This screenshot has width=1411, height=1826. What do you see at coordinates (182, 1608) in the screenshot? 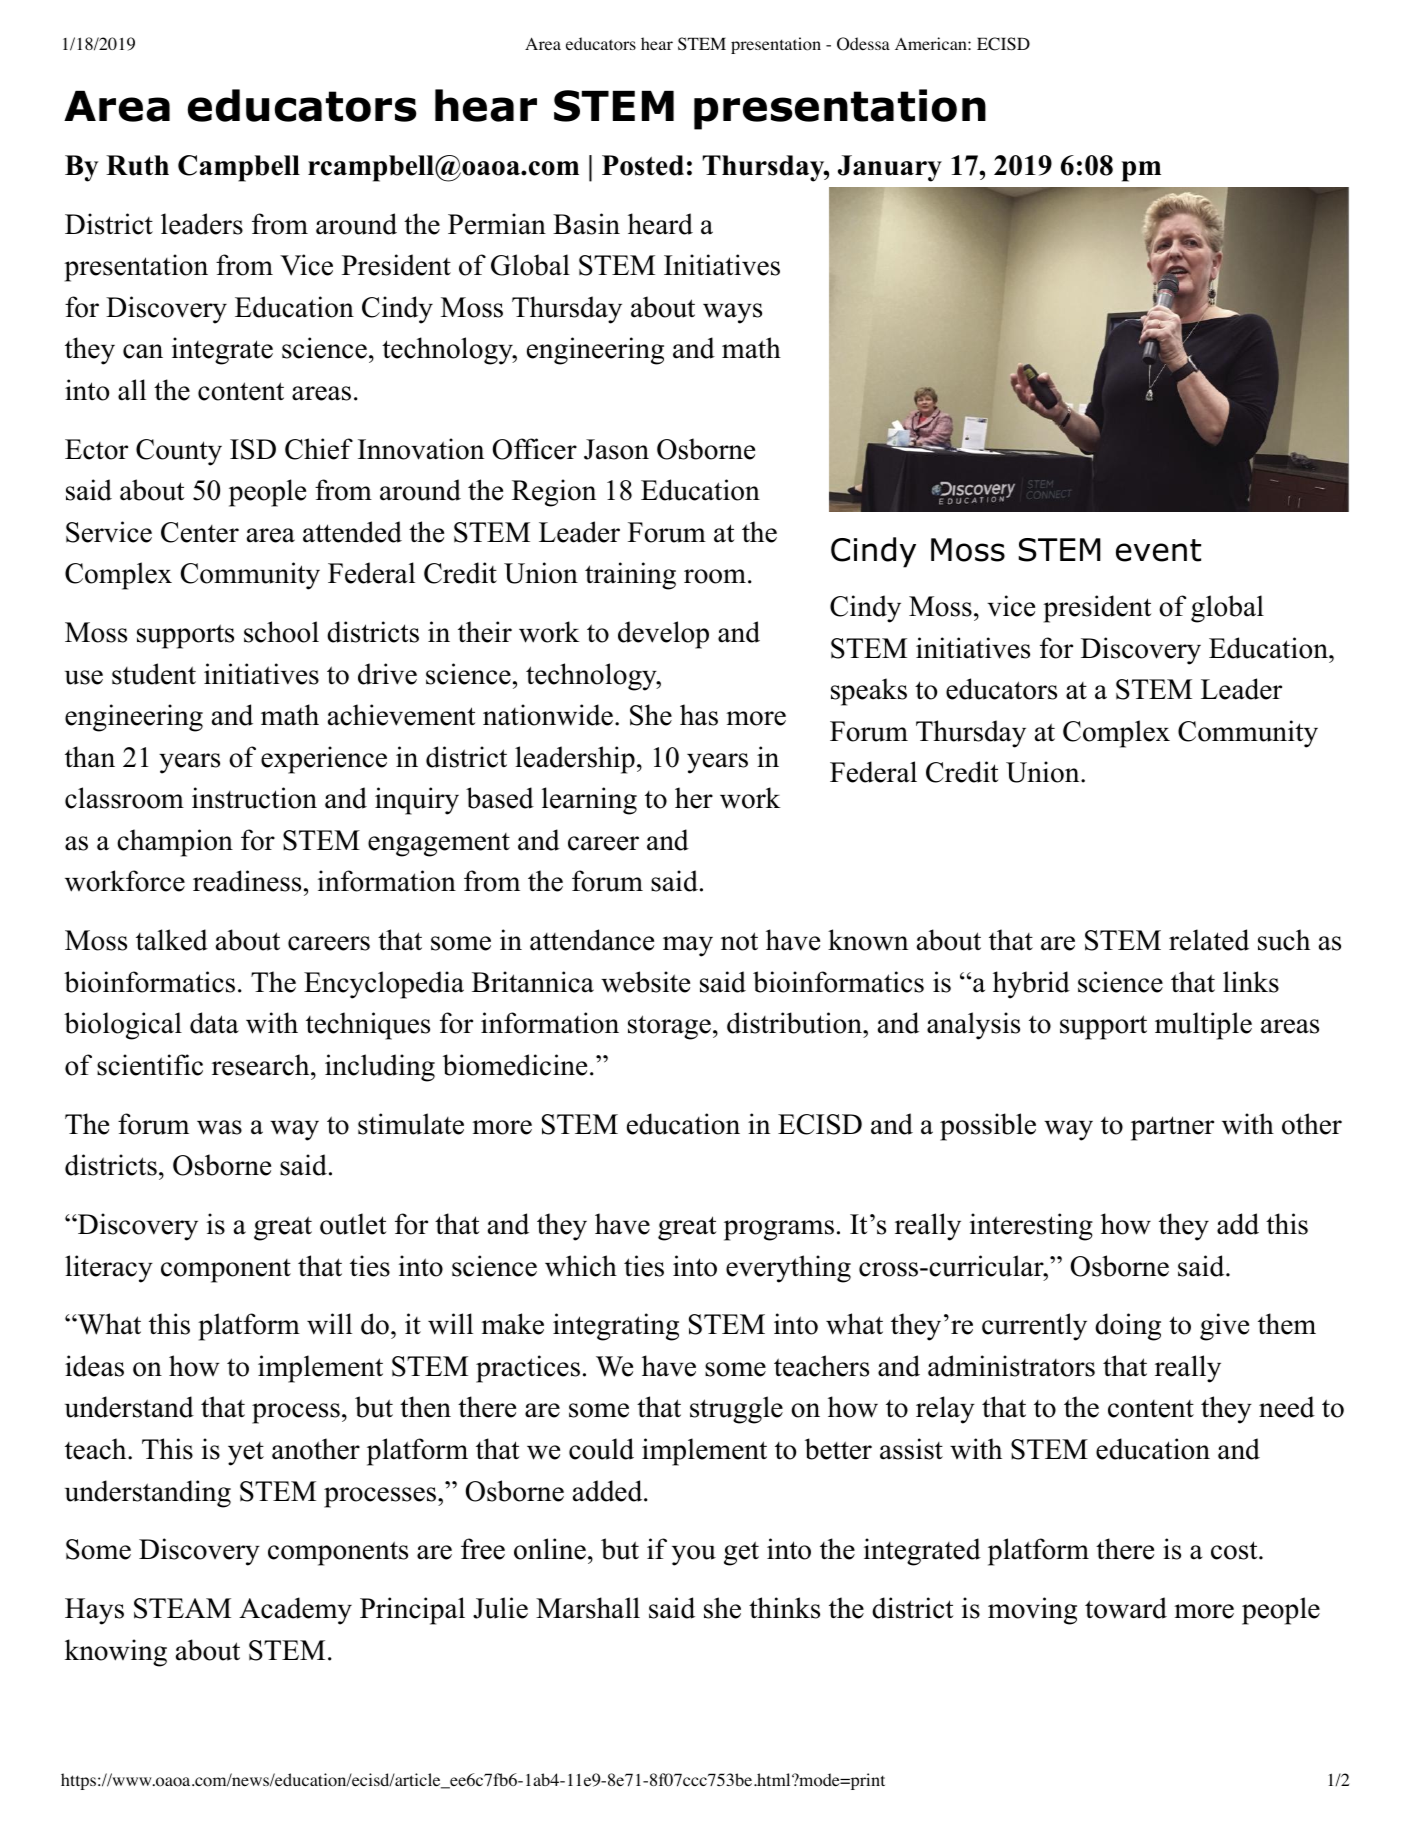
I see `STEAM` at bounding box center [182, 1608].
